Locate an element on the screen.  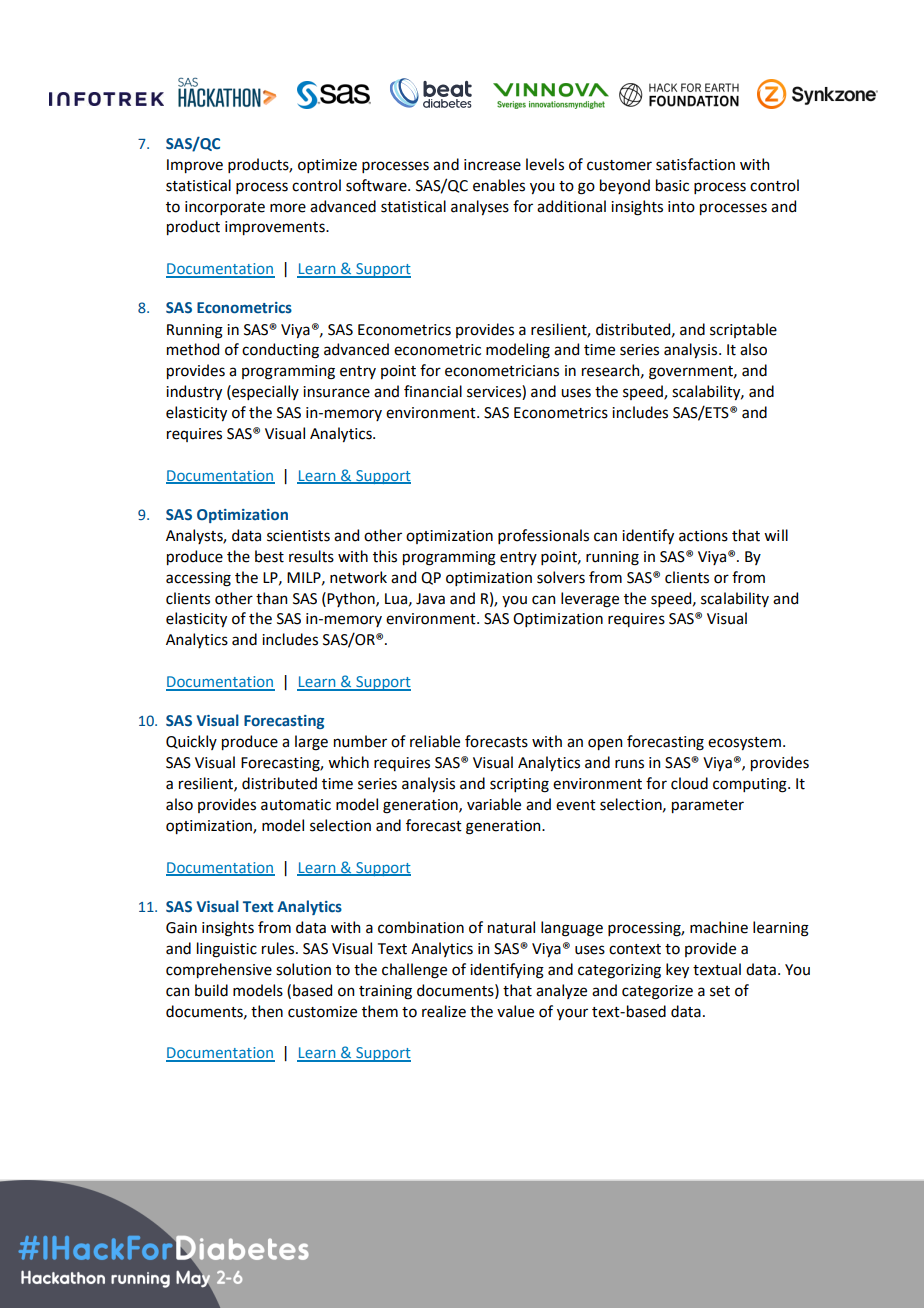
especially is located at coordinates (264, 392).
